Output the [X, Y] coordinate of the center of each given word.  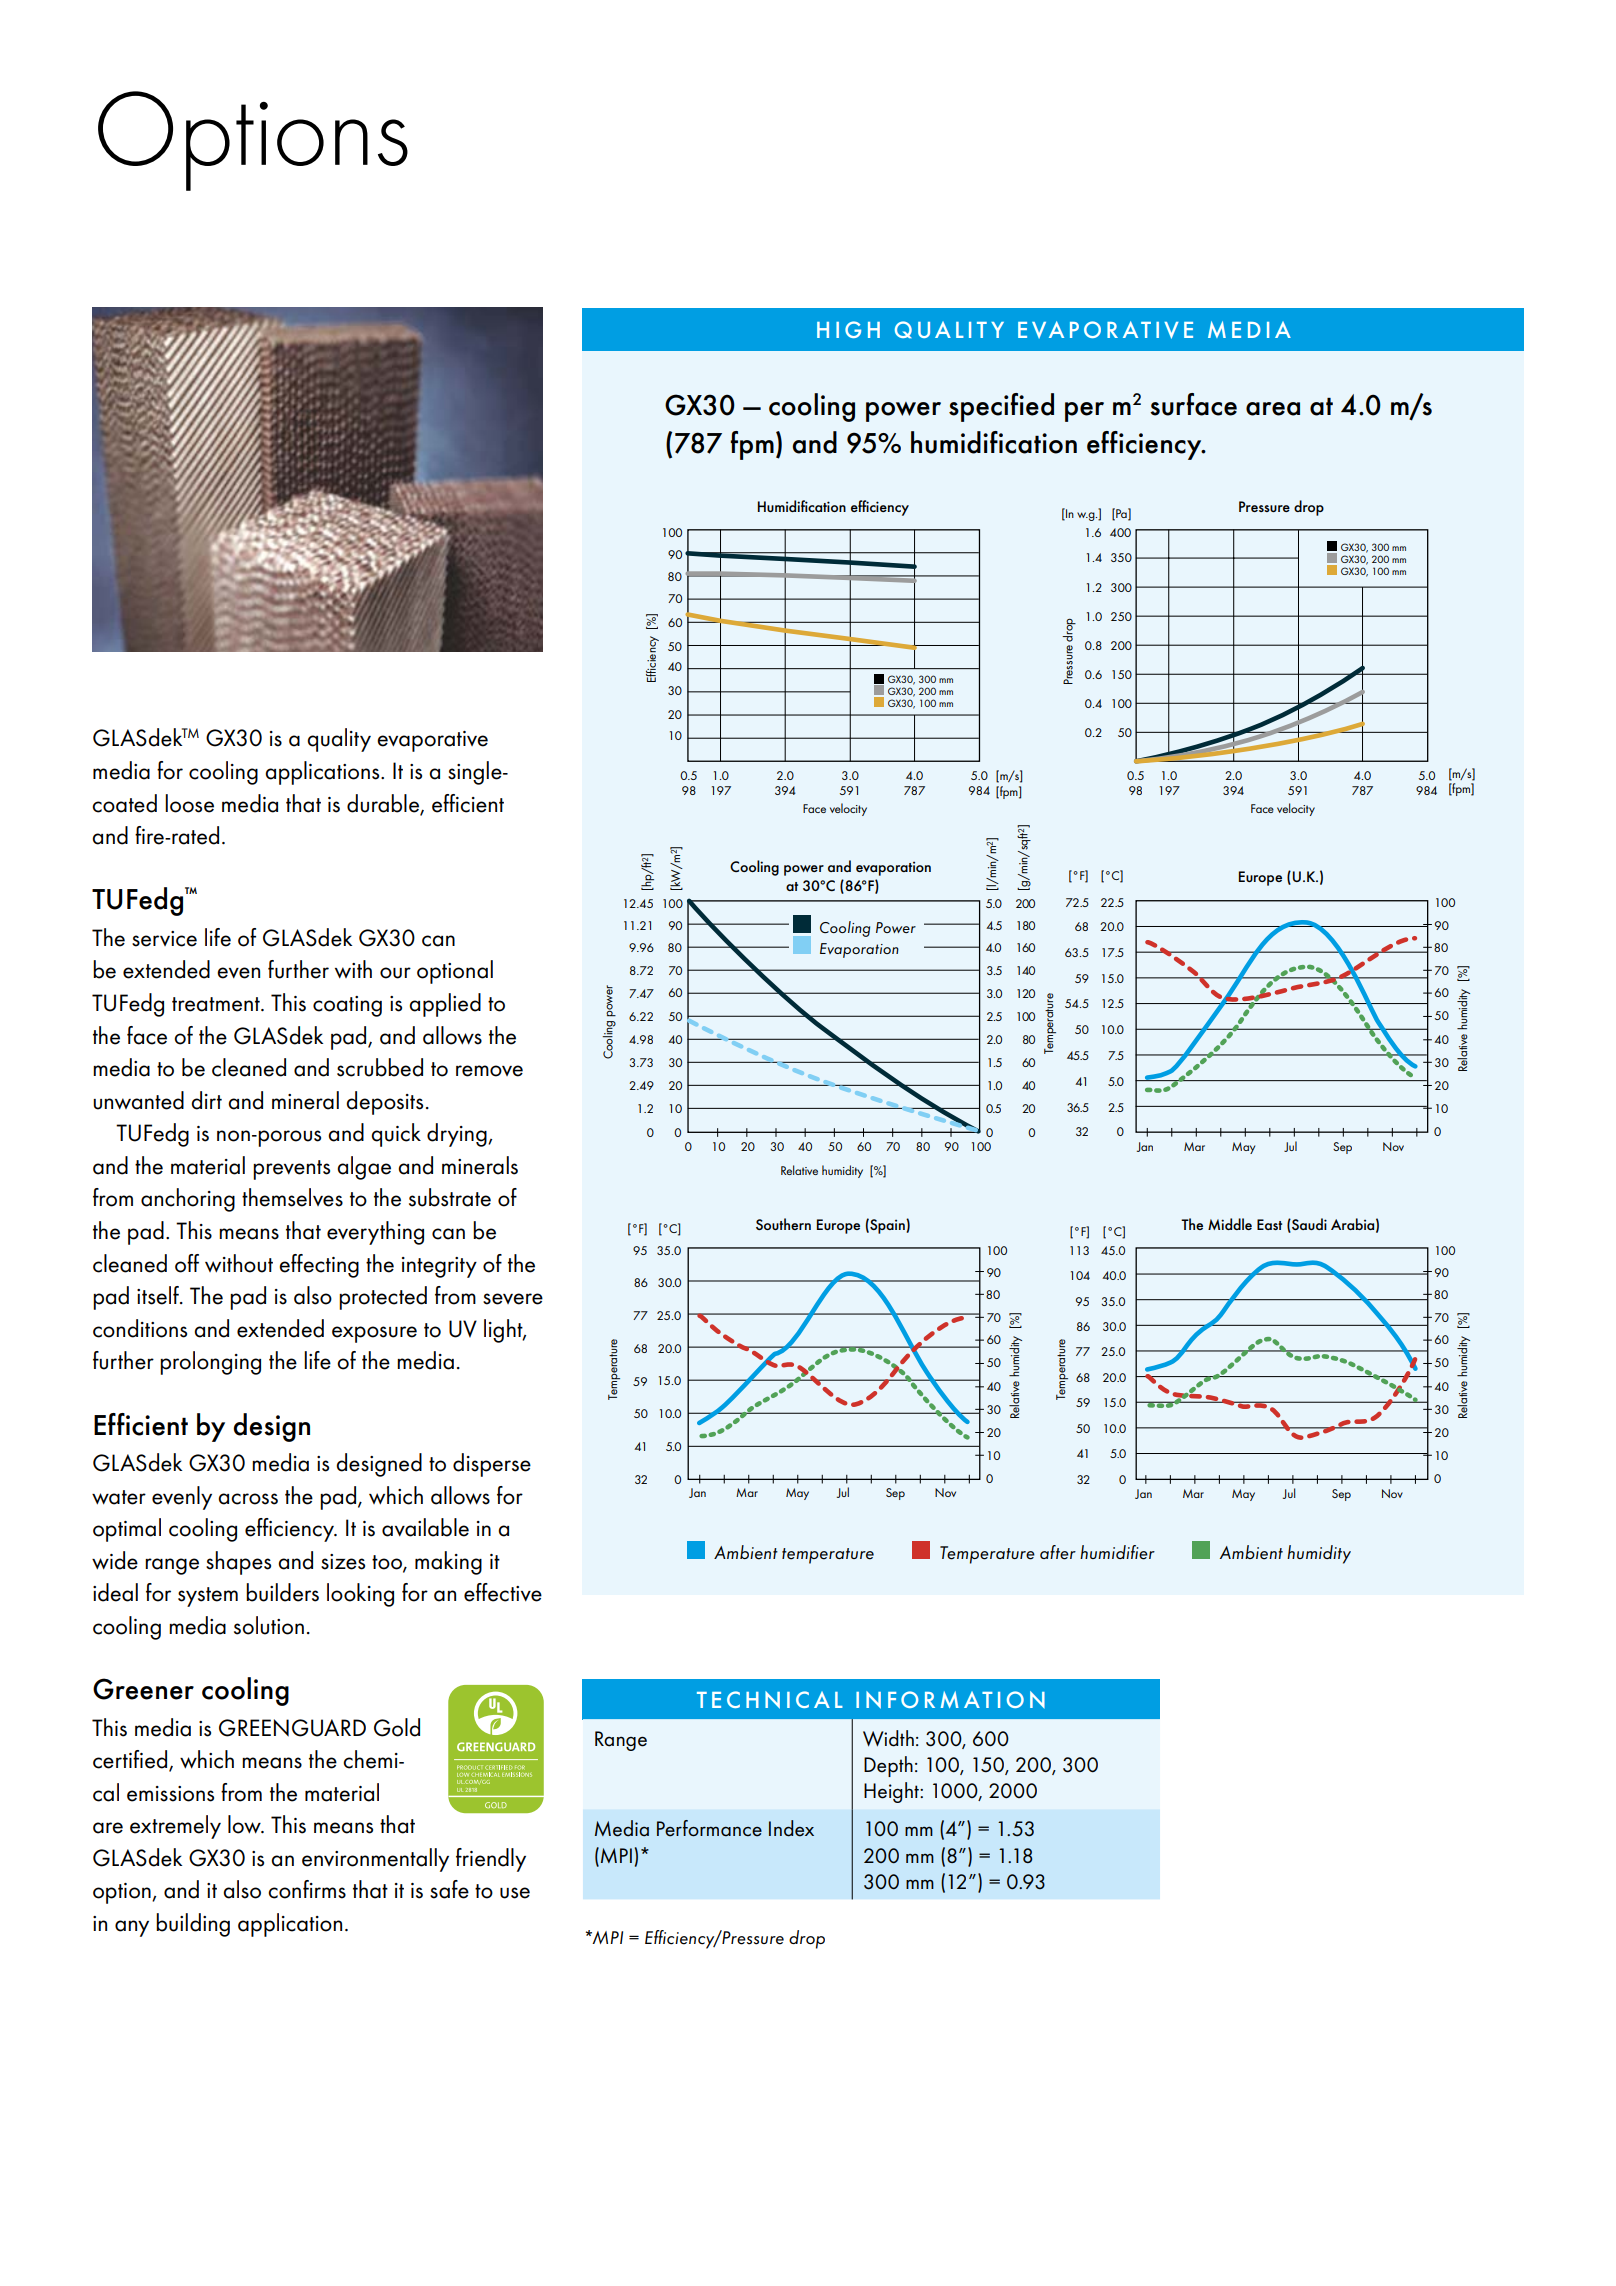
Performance [709, 1828]
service [164, 939]
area [1273, 409]
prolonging [210, 1363]
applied [445, 1005]
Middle [1230, 1224]
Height [892, 1792]
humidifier [1117, 1552]
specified [1001, 407]
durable [384, 804]
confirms [307, 1889]
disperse [492, 1465]
